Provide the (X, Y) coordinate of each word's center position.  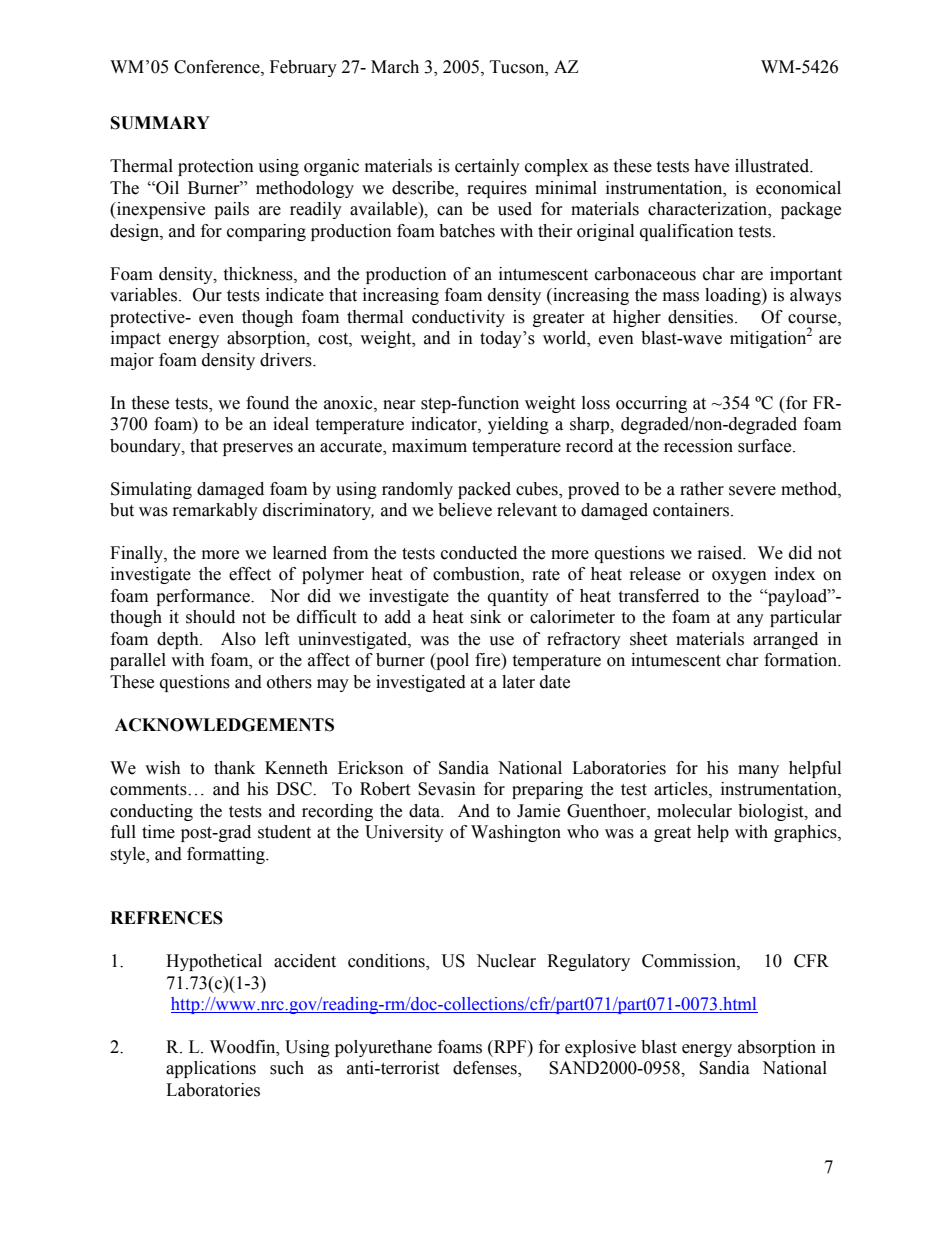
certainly (487, 167)
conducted (479, 553)
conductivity (458, 318)
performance (204, 597)
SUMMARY (160, 123)
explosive (600, 1048)
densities (702, 317)
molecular (694, 811)
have (711, 166)
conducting (151, 812)
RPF (510, 1046)
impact (136, 339)
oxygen (739, 577)
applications (211, 1069)
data (426, 811)
